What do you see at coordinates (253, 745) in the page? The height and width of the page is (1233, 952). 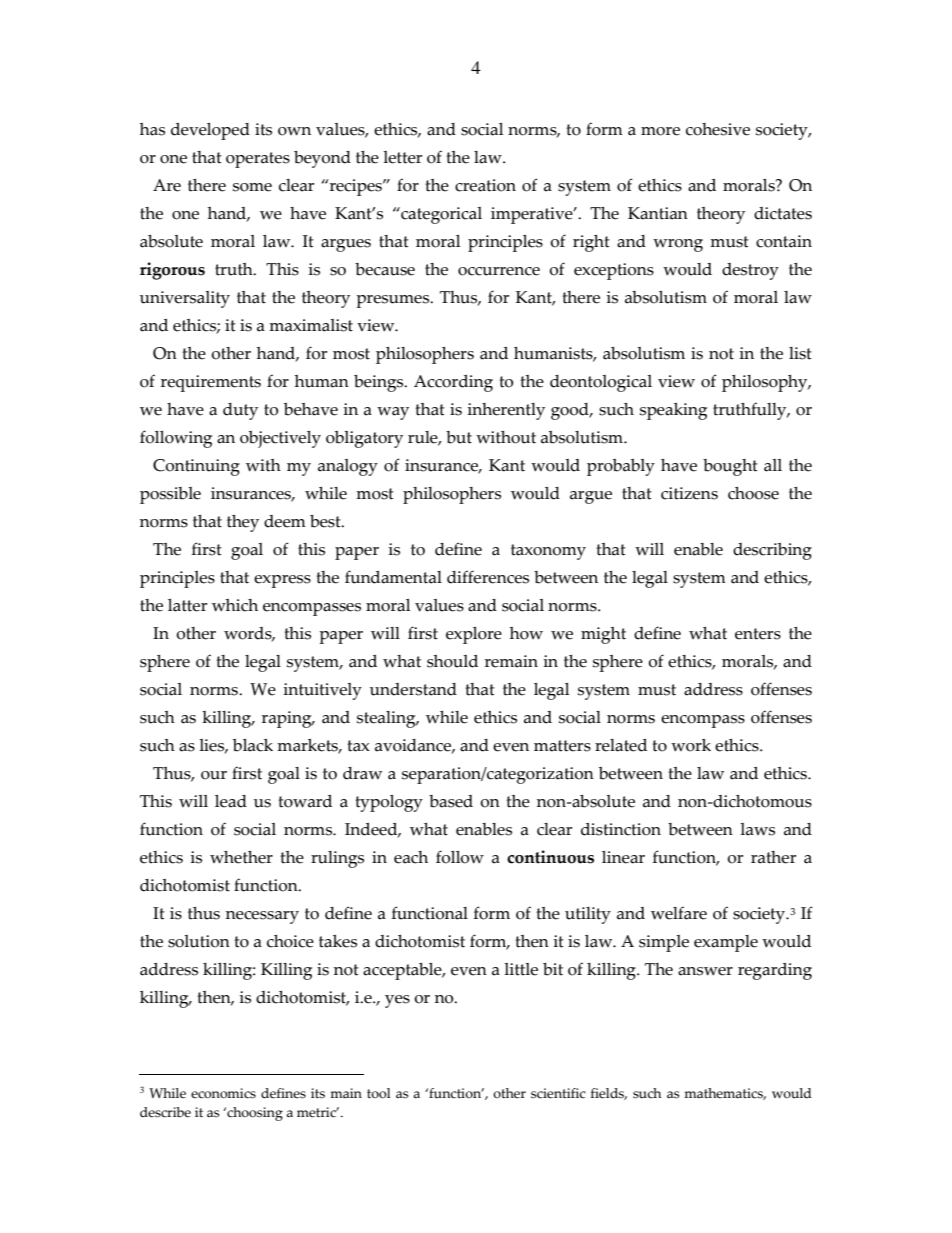 I see `black` at bounding box center [253, 745].
